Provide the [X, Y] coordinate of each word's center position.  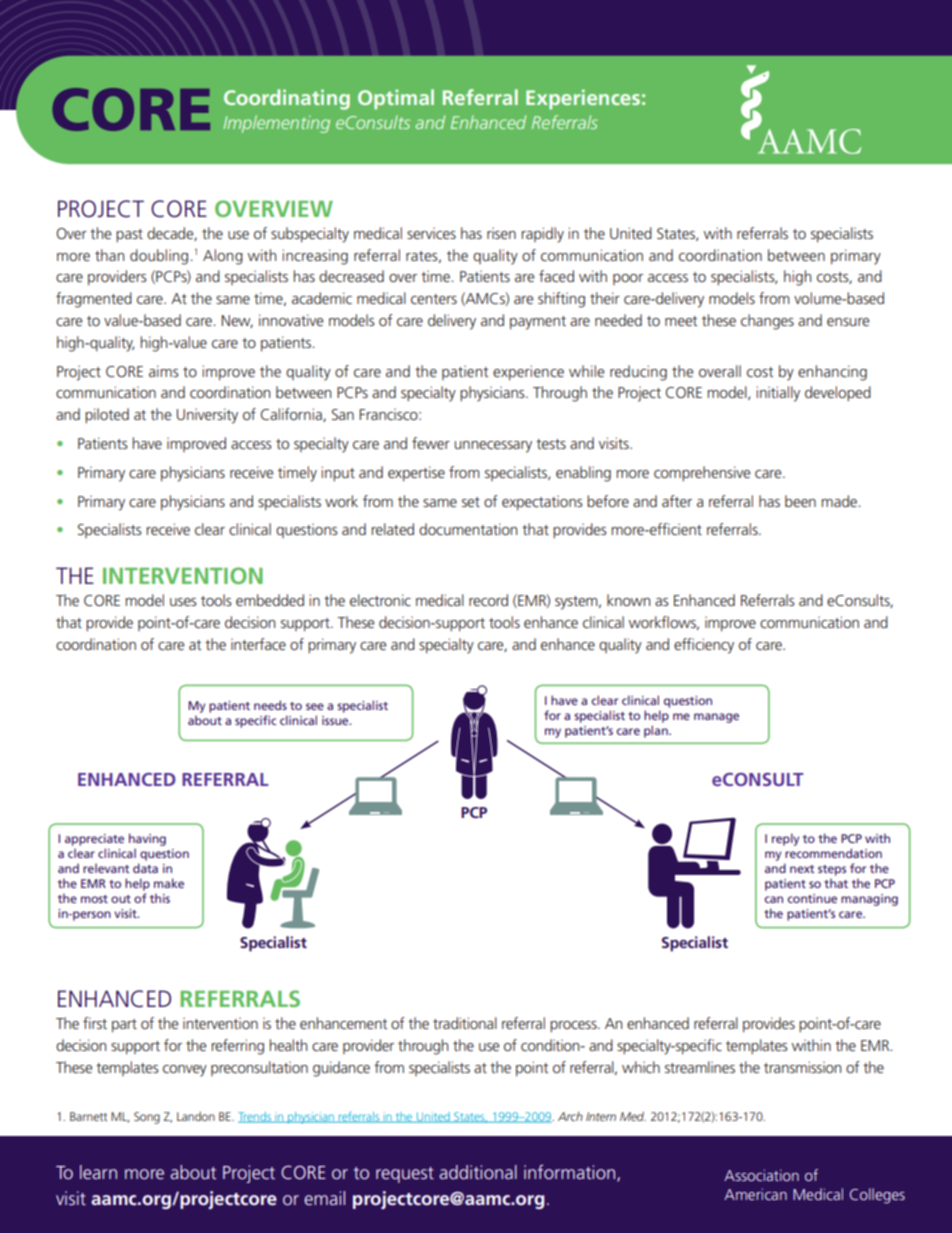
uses [183, 602]
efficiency [704, 646]
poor [628, 279]
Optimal [396, 99]
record [488, 600]
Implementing [276, 124]
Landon [196, 1116]
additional [478, 1172]
